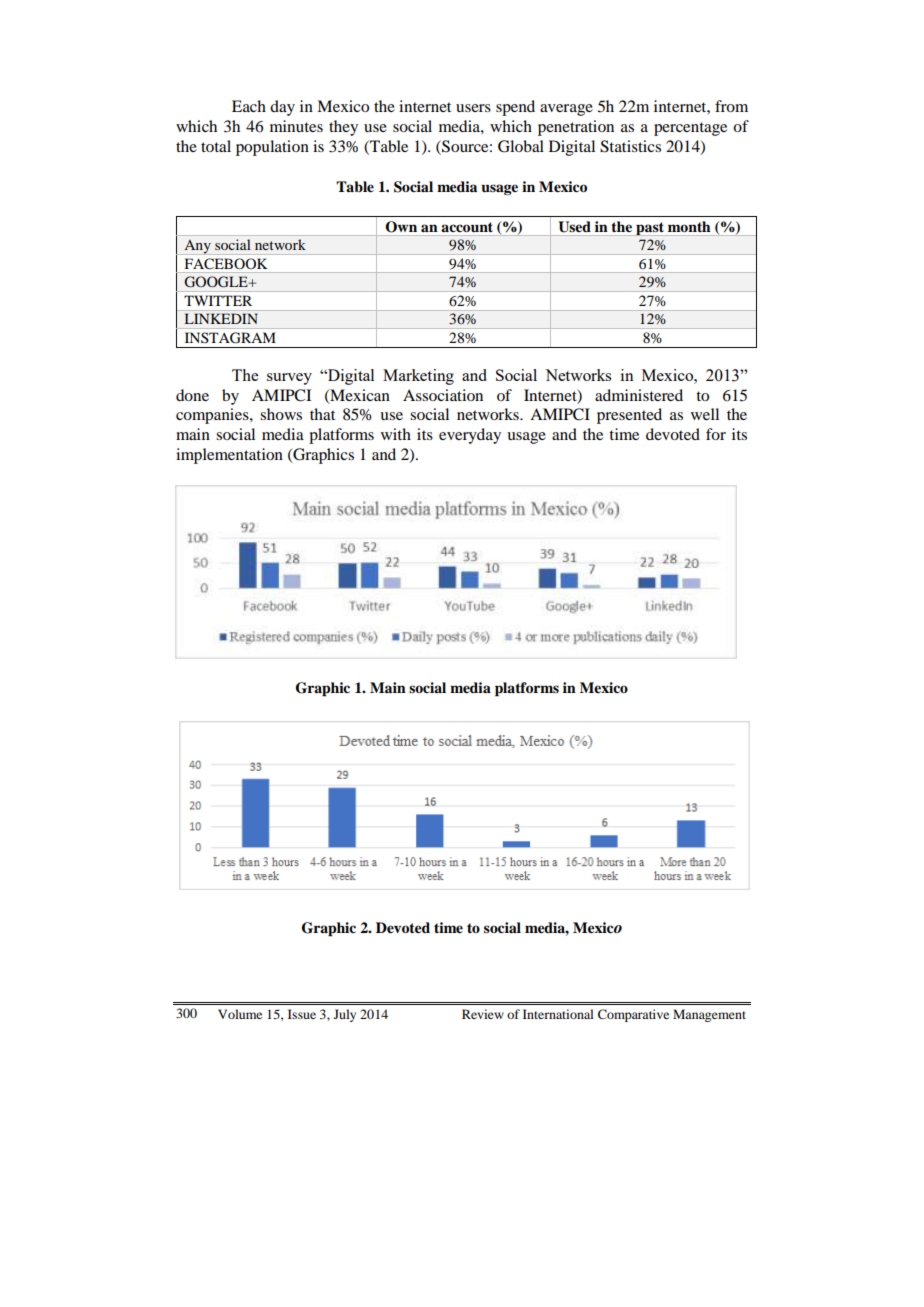  What do you see at coordinates (690, 129) in the screenshot?
I see `percentage` at bounding box center [690, 129].
